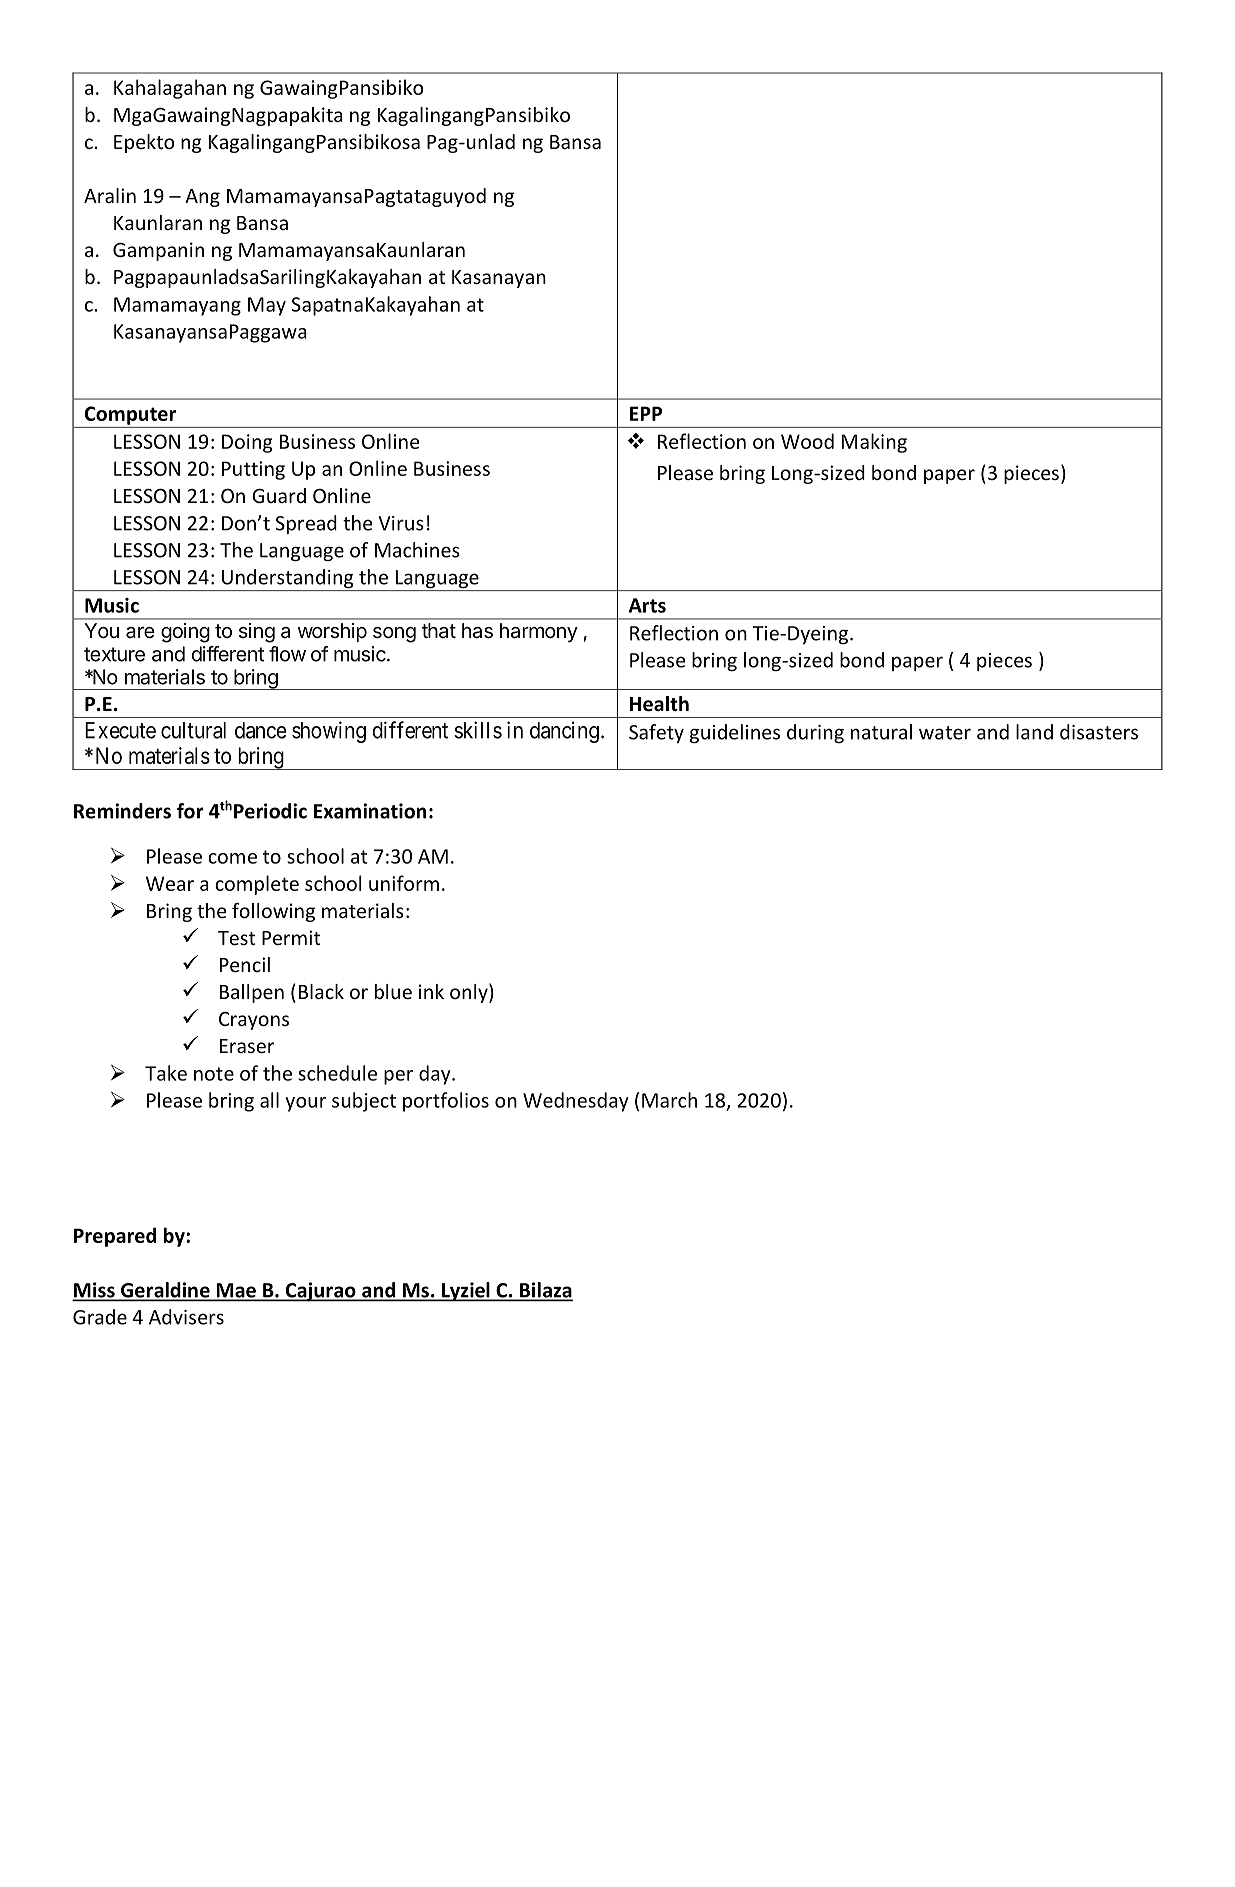 The width and height of the image is (1235, 1887). I want to click on cultural, so click(193, 730).
